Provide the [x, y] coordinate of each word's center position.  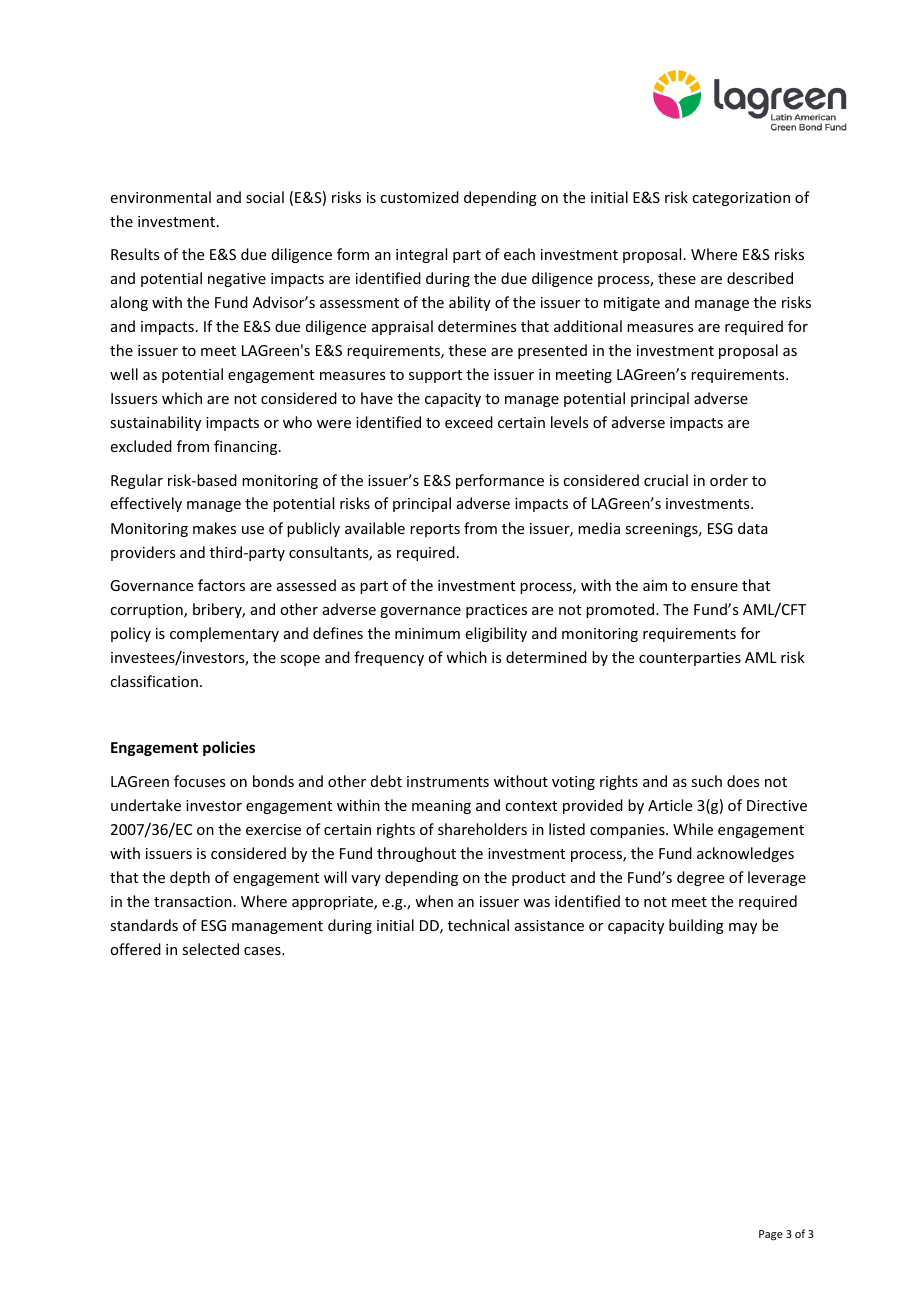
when [434, 901]
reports [435, 530]
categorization [741, 199]
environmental [161, 197]
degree [700, 878]
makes [214, 528]
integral [421, 255]
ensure [714, 587]
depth [190, 878]
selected [210, 949]
